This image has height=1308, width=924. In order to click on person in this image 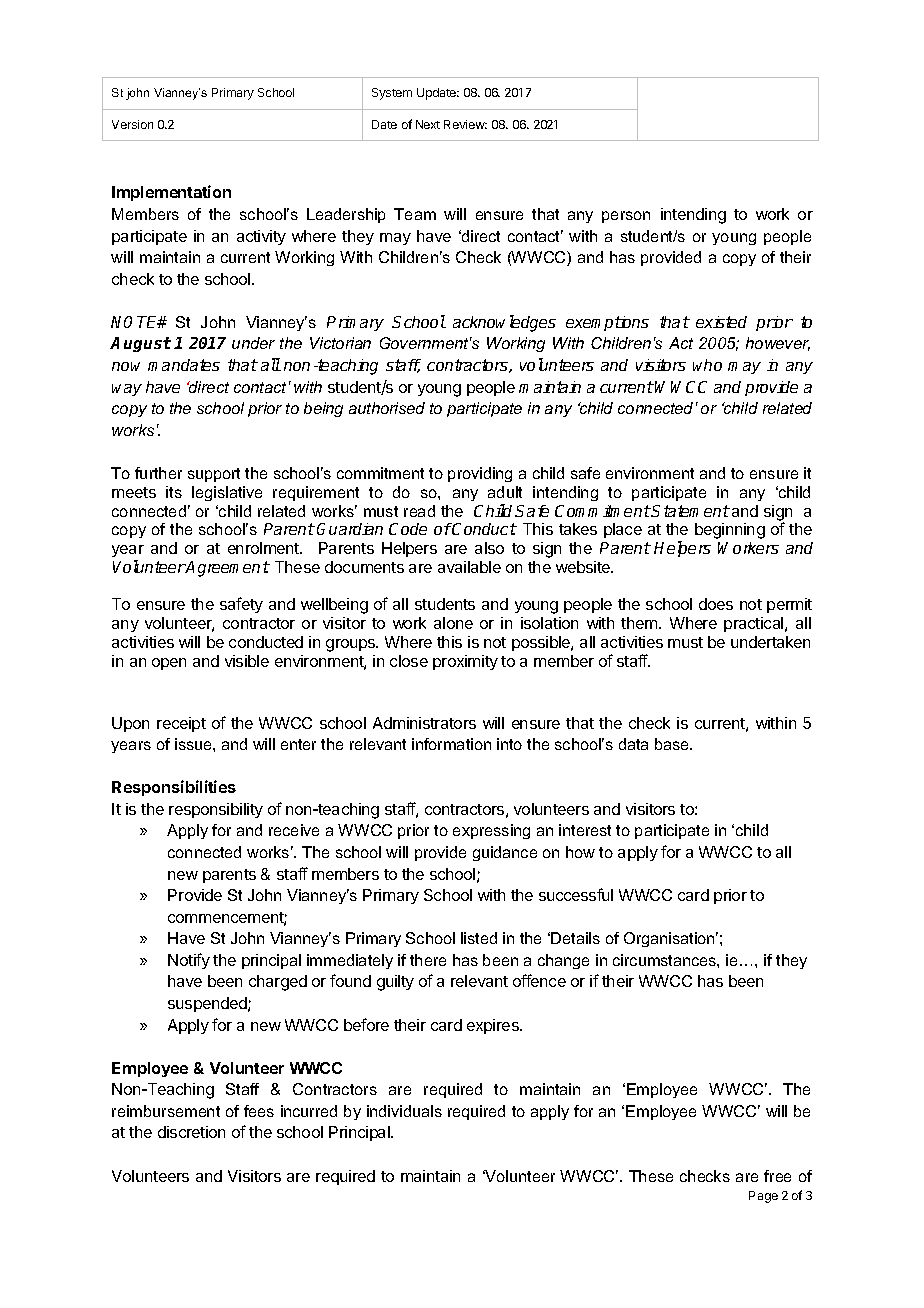, I will do `click(626, 217)`.
